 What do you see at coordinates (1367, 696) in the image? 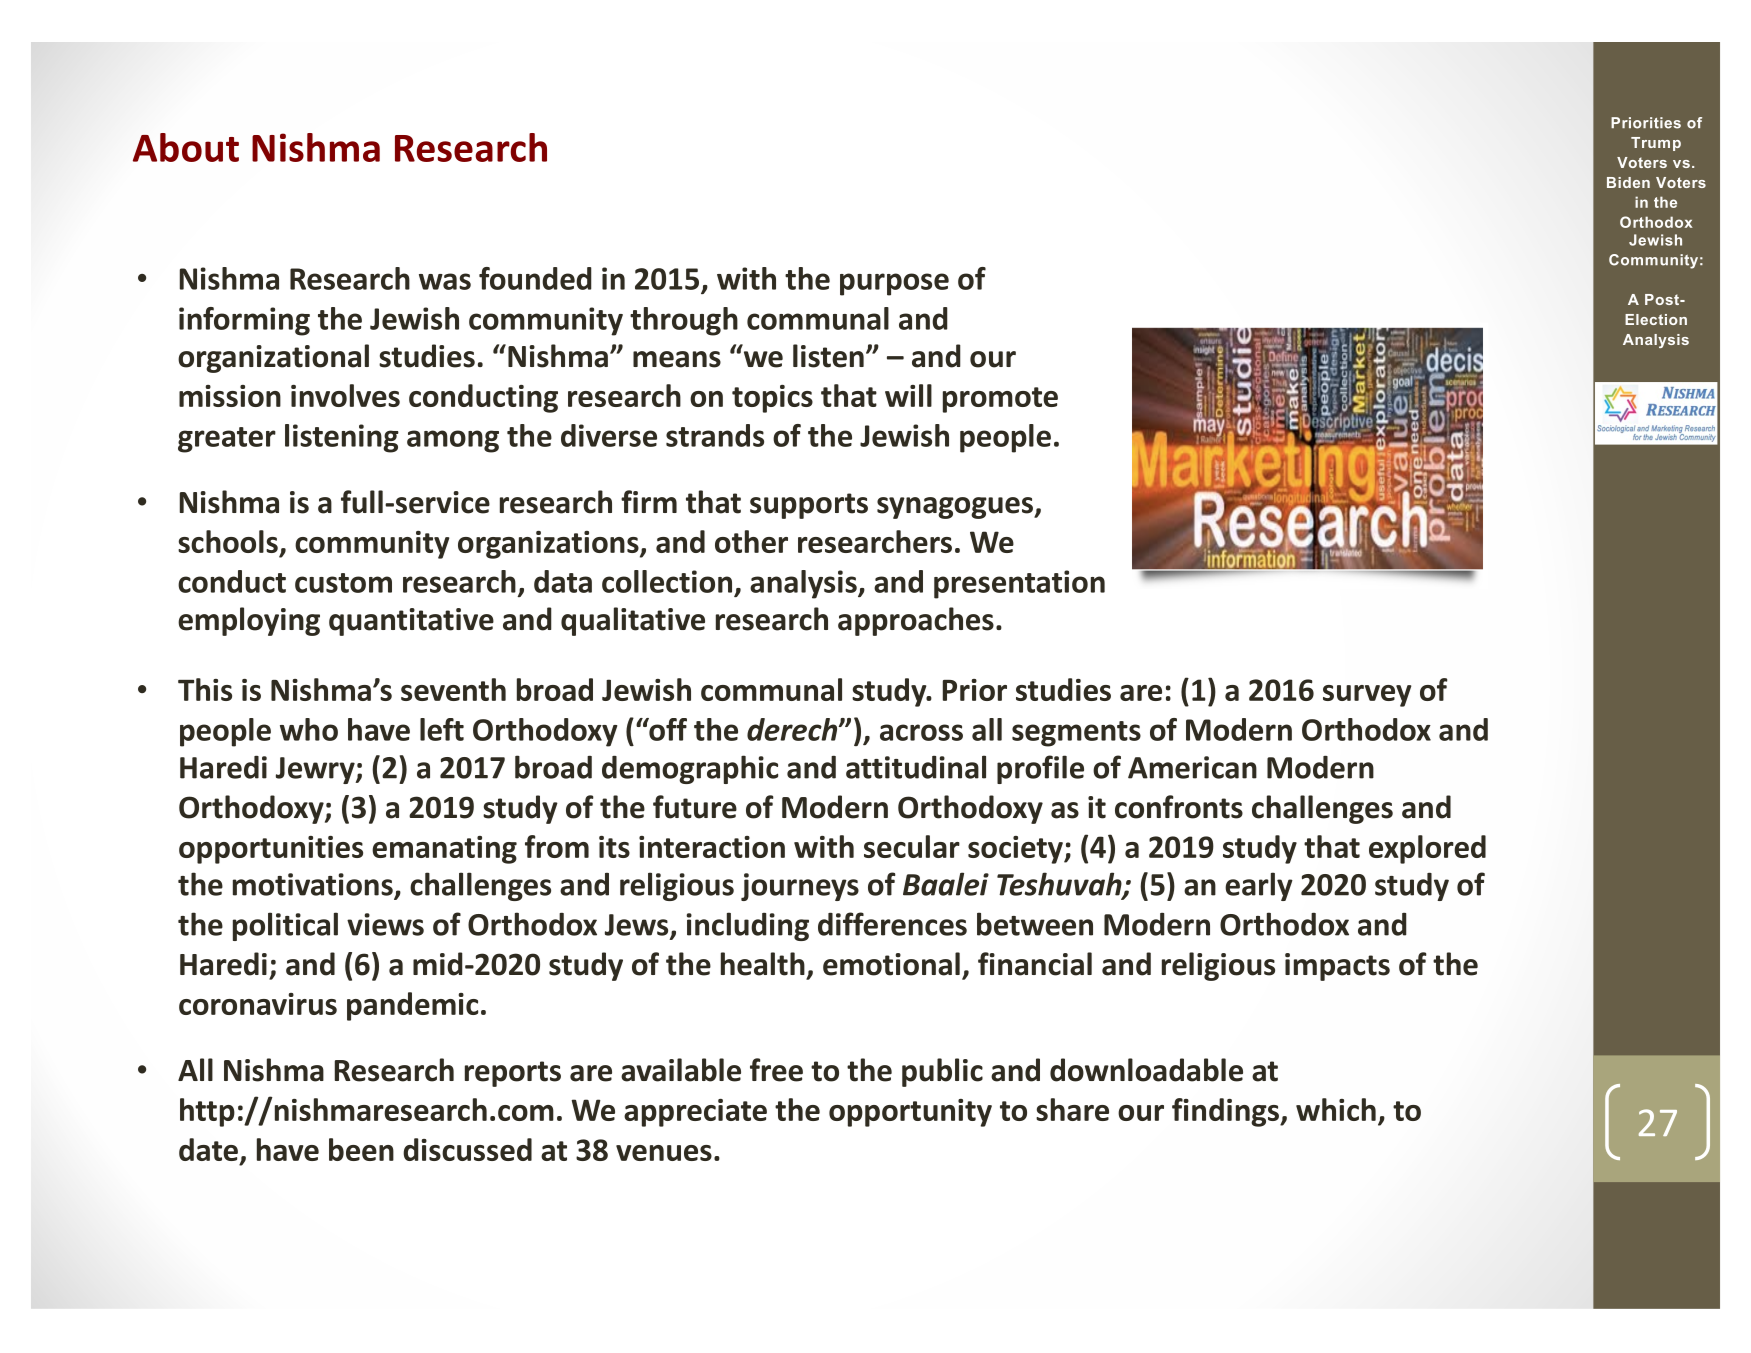
I see `survey` at bounding box center [1367, 696].
